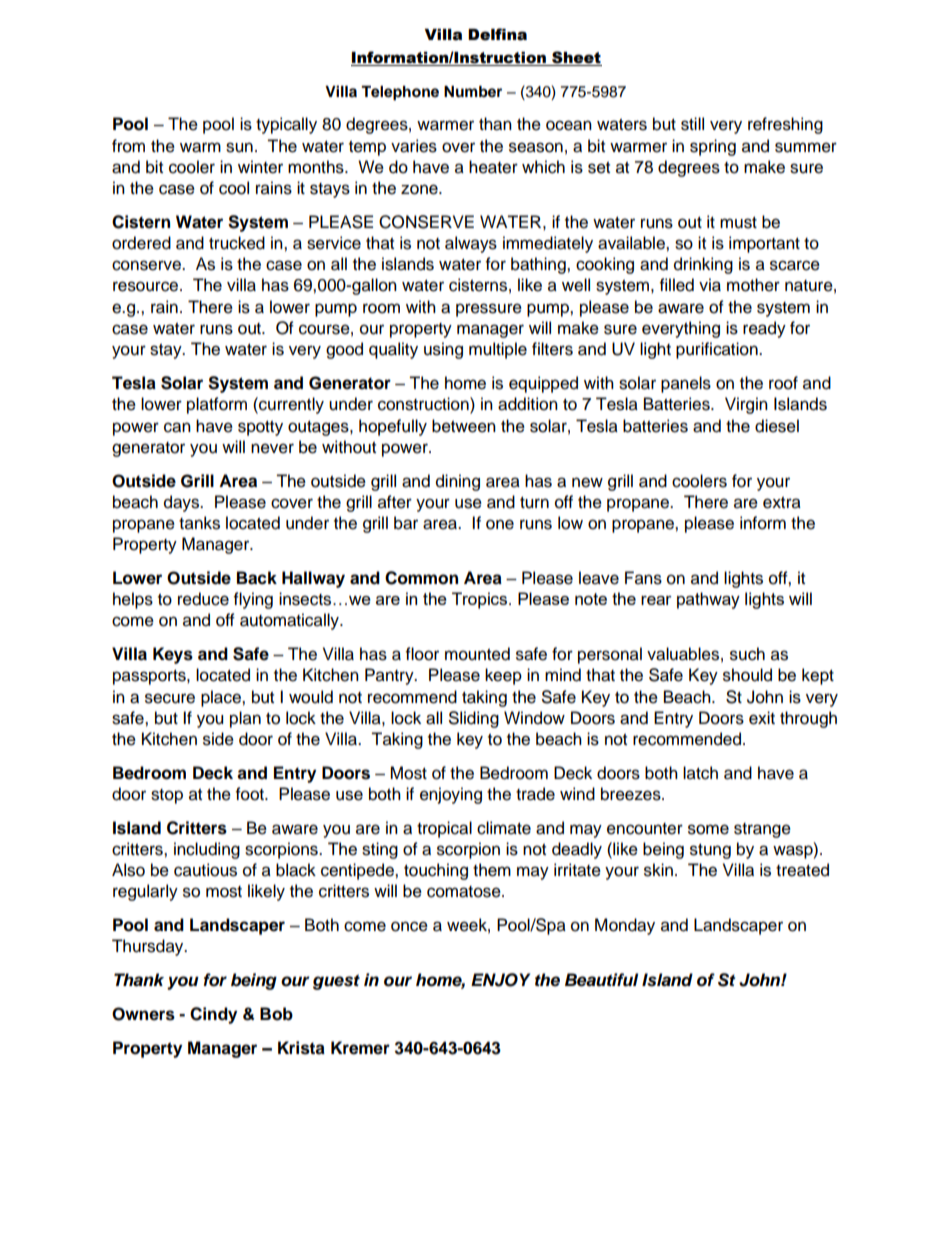 This image has width=952, height=1233. I want to click on sun, so click(239, 147).
